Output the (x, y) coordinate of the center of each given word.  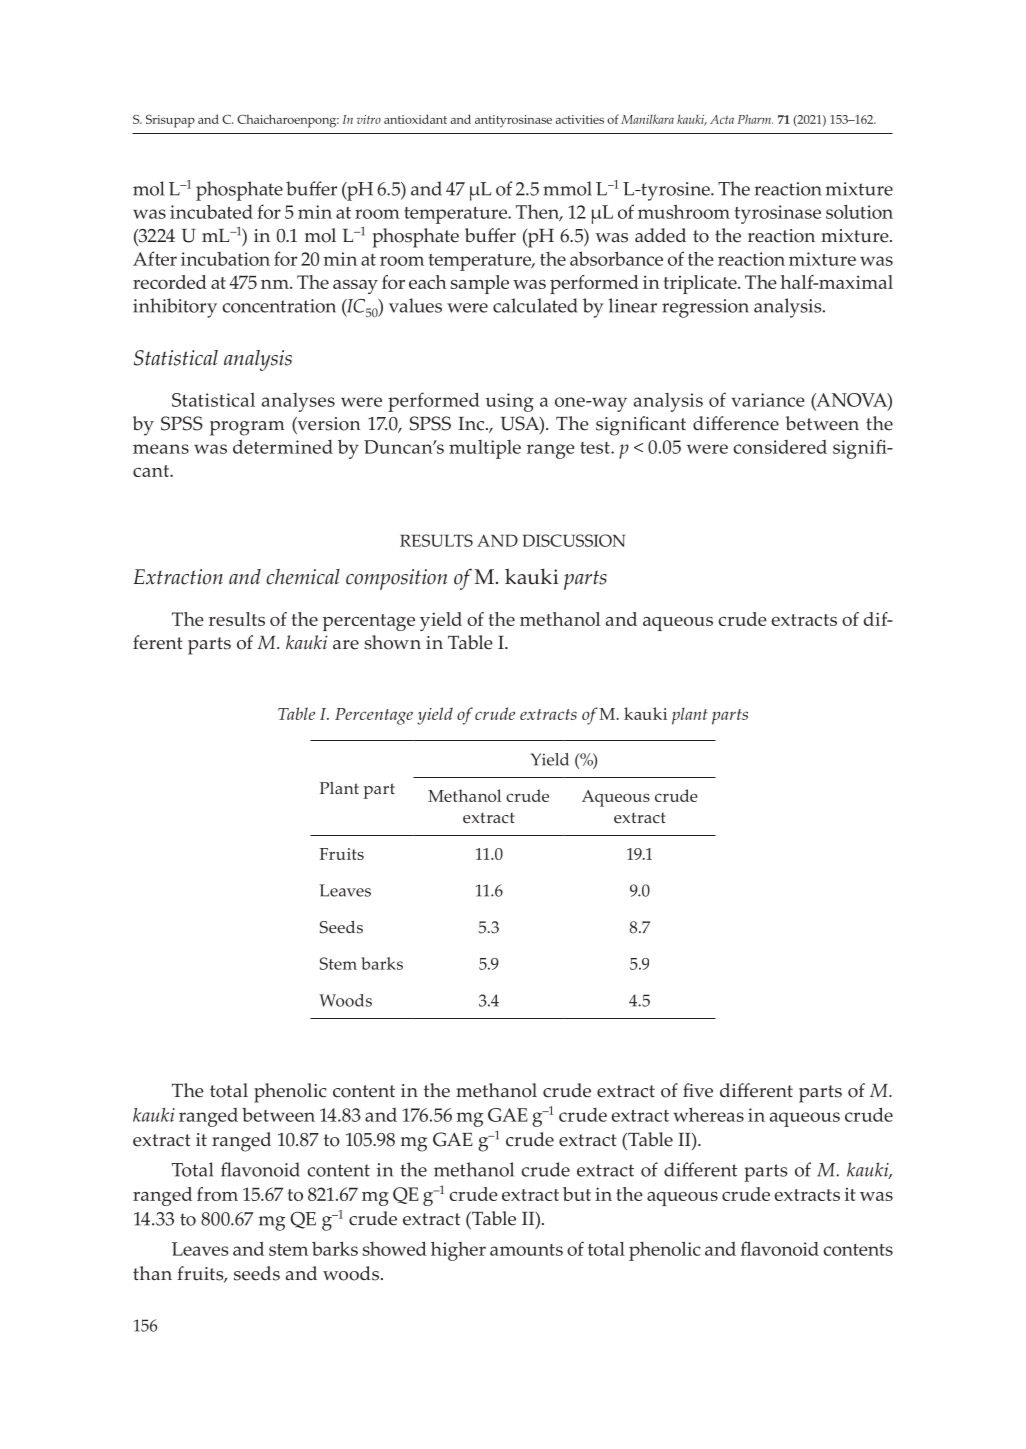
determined (283, 446)
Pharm (755, 119)
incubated (211, 212)
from (217, 1194)
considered (780, 447)
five (698, 1090)
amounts (526, 1250)
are (346, 645)
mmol (567, 188)
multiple (485, 449)
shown (392, 642)
